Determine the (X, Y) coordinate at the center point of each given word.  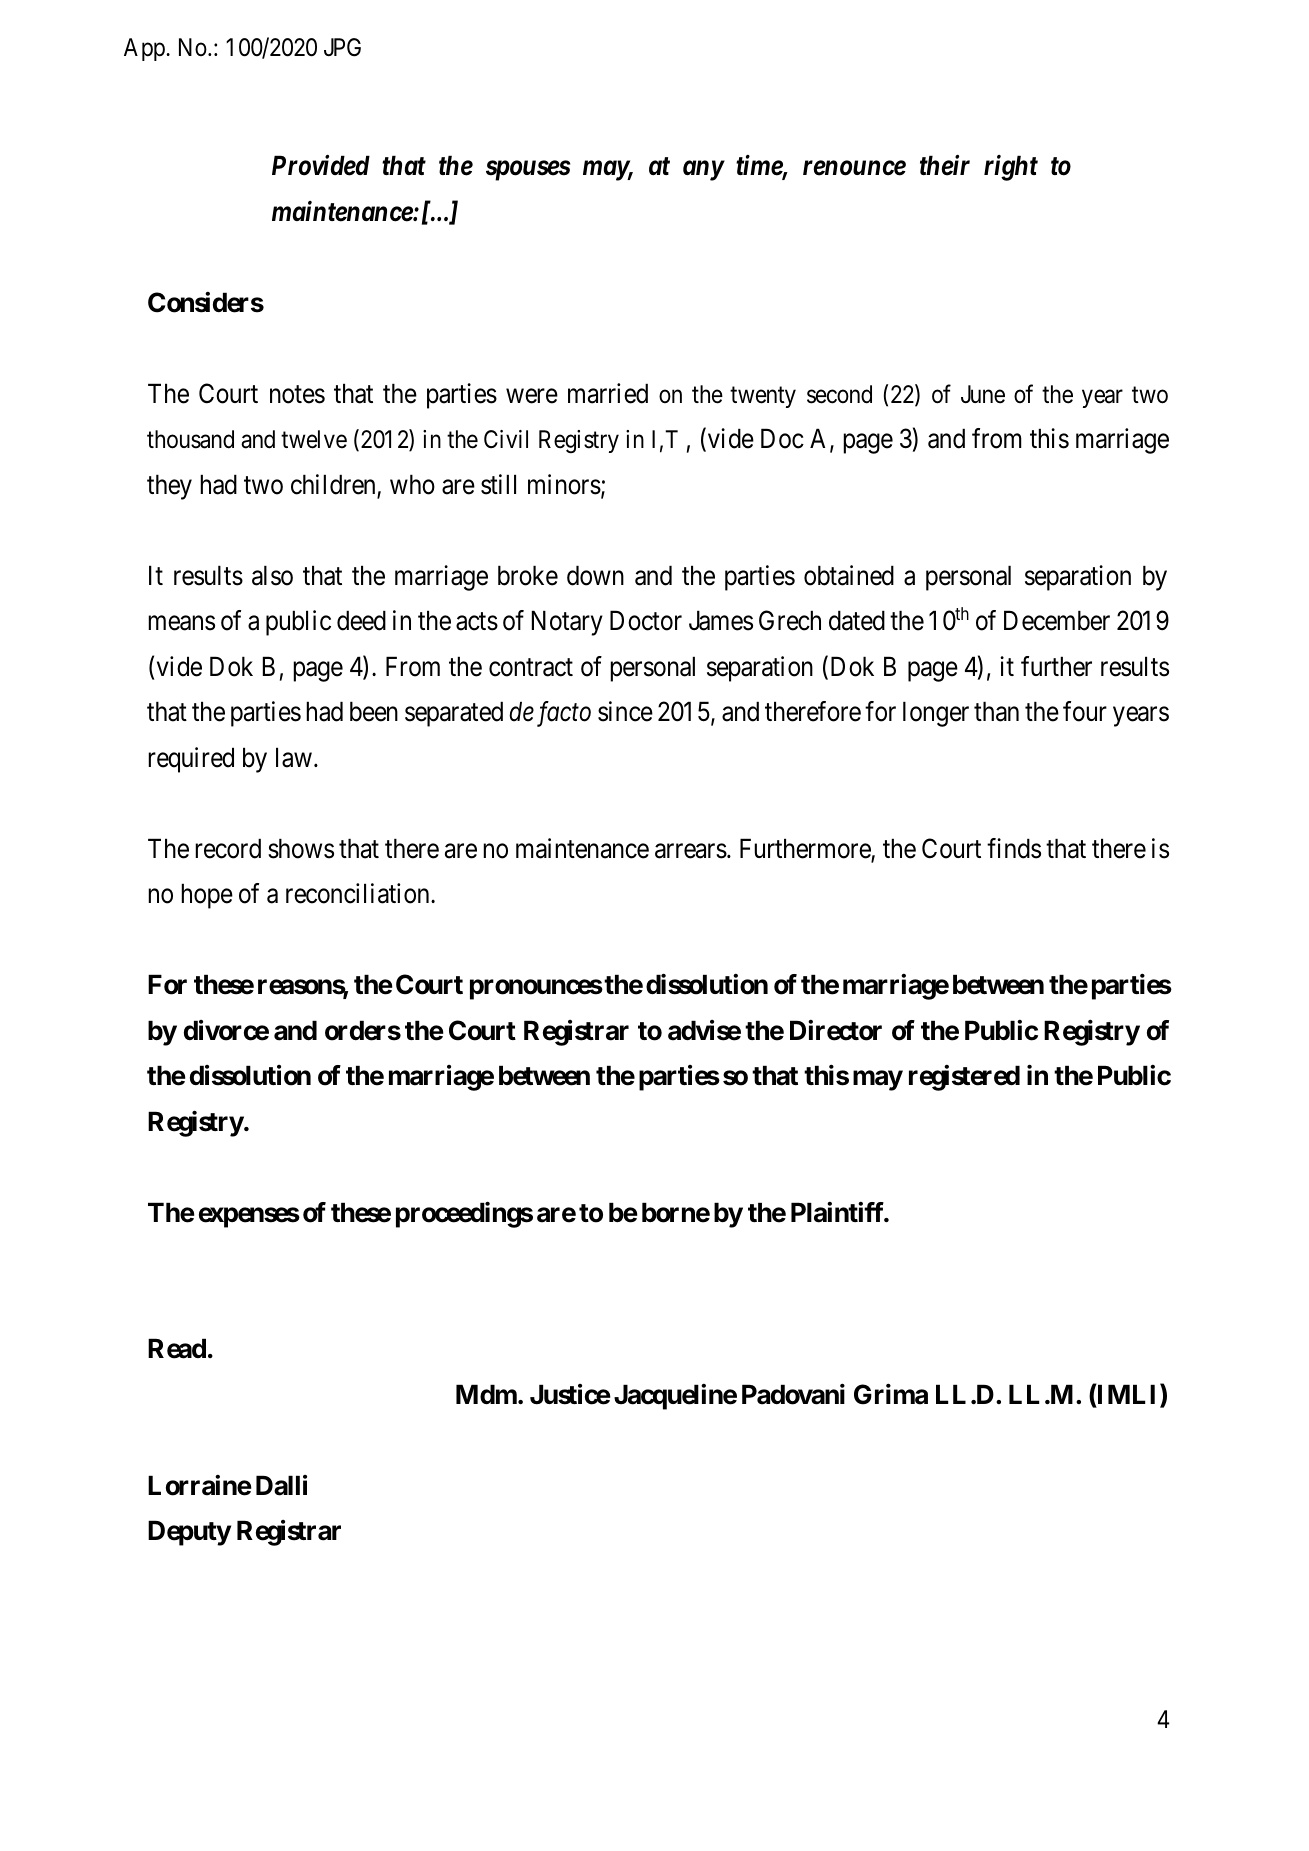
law (294, 757)
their (945, 165)
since (625, 711)
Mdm (486, 1394)
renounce (854, 168)
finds (1014, 848)
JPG (342, 47)
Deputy (189, 1533)
